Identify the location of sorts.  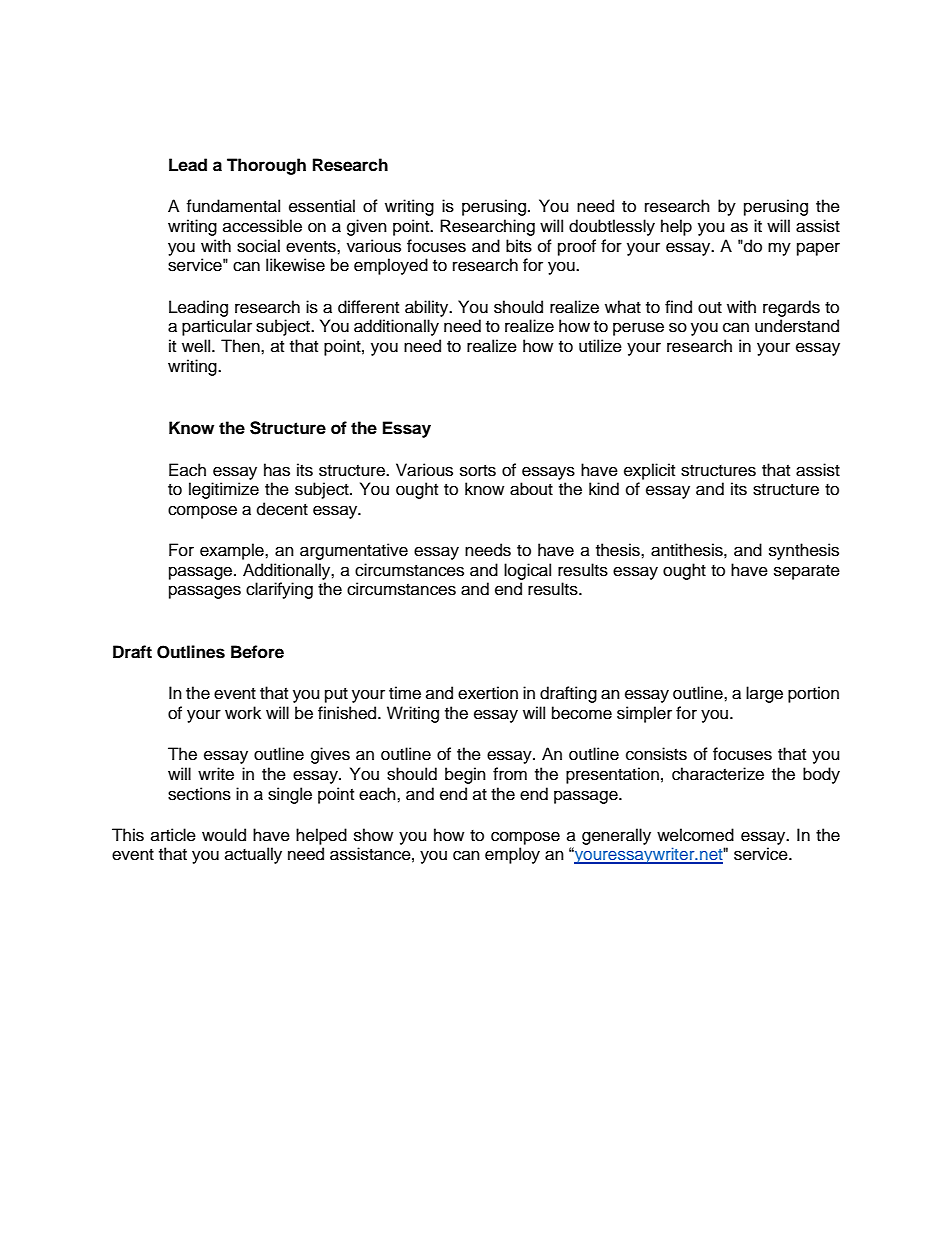
(478, 471).
